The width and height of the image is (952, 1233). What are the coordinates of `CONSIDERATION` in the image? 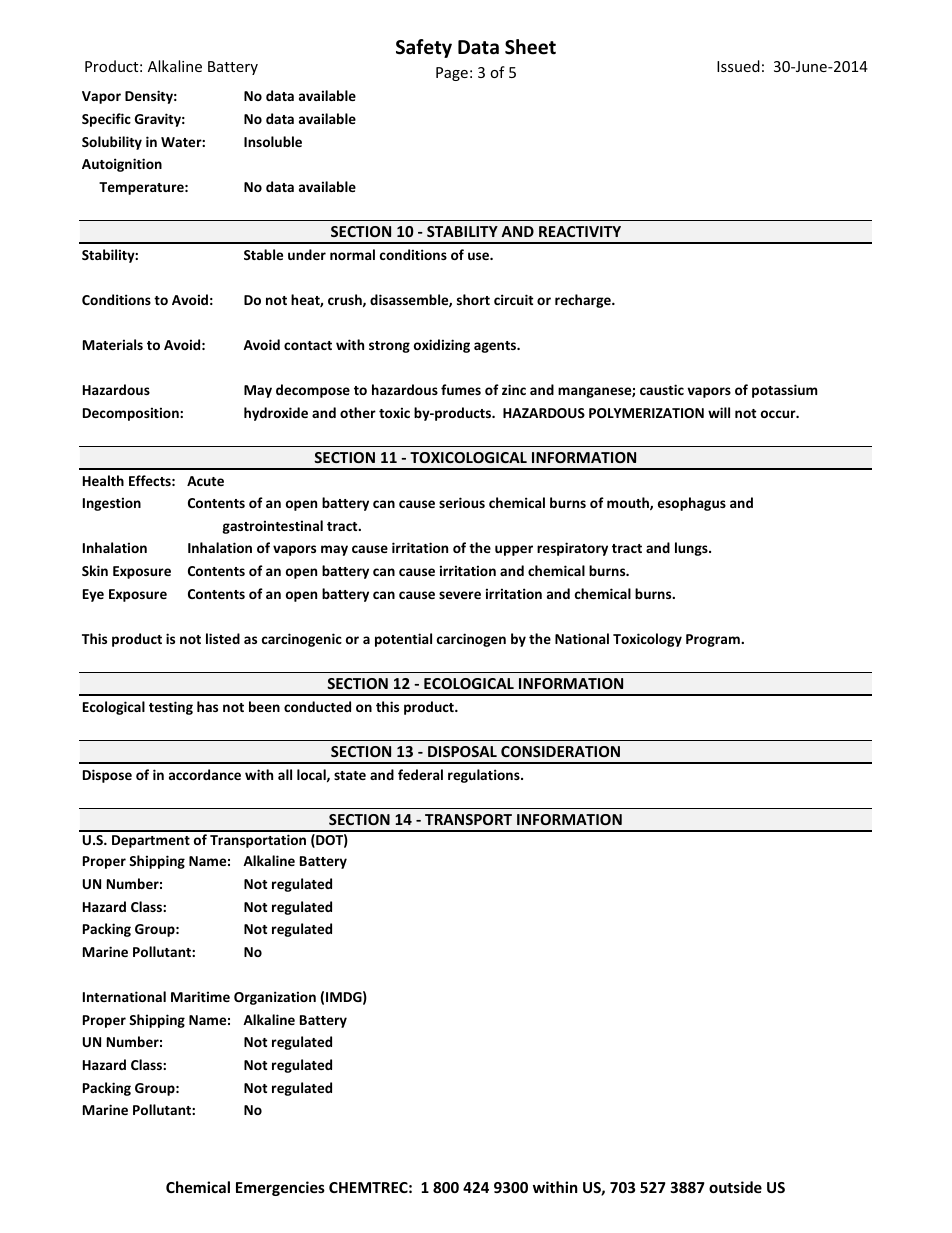 It's located at (560, 751).
